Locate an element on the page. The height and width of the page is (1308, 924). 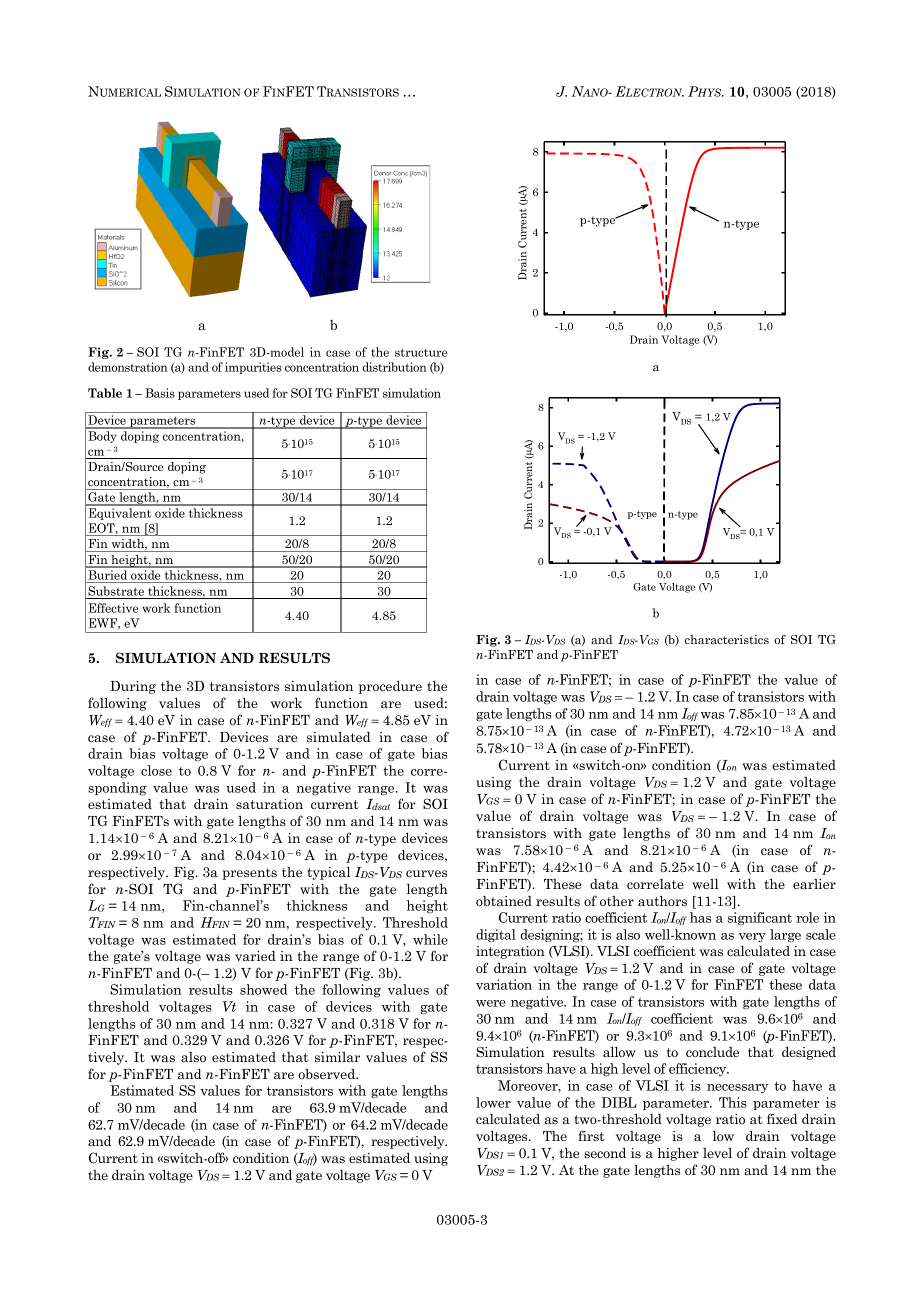
characteristics is located at coordinates (727, 639).
